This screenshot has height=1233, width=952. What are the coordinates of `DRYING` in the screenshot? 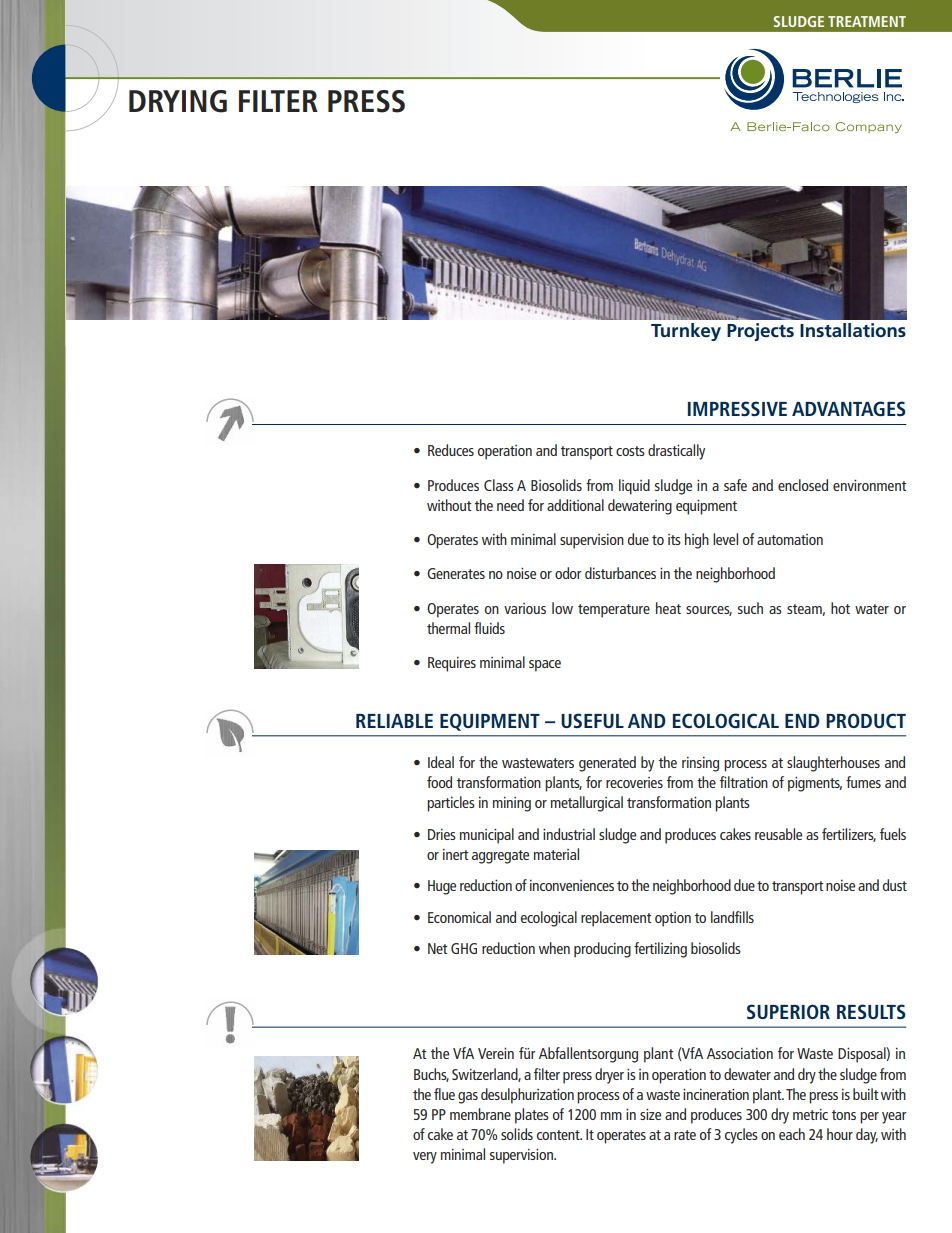 It's located at (178, 101).
